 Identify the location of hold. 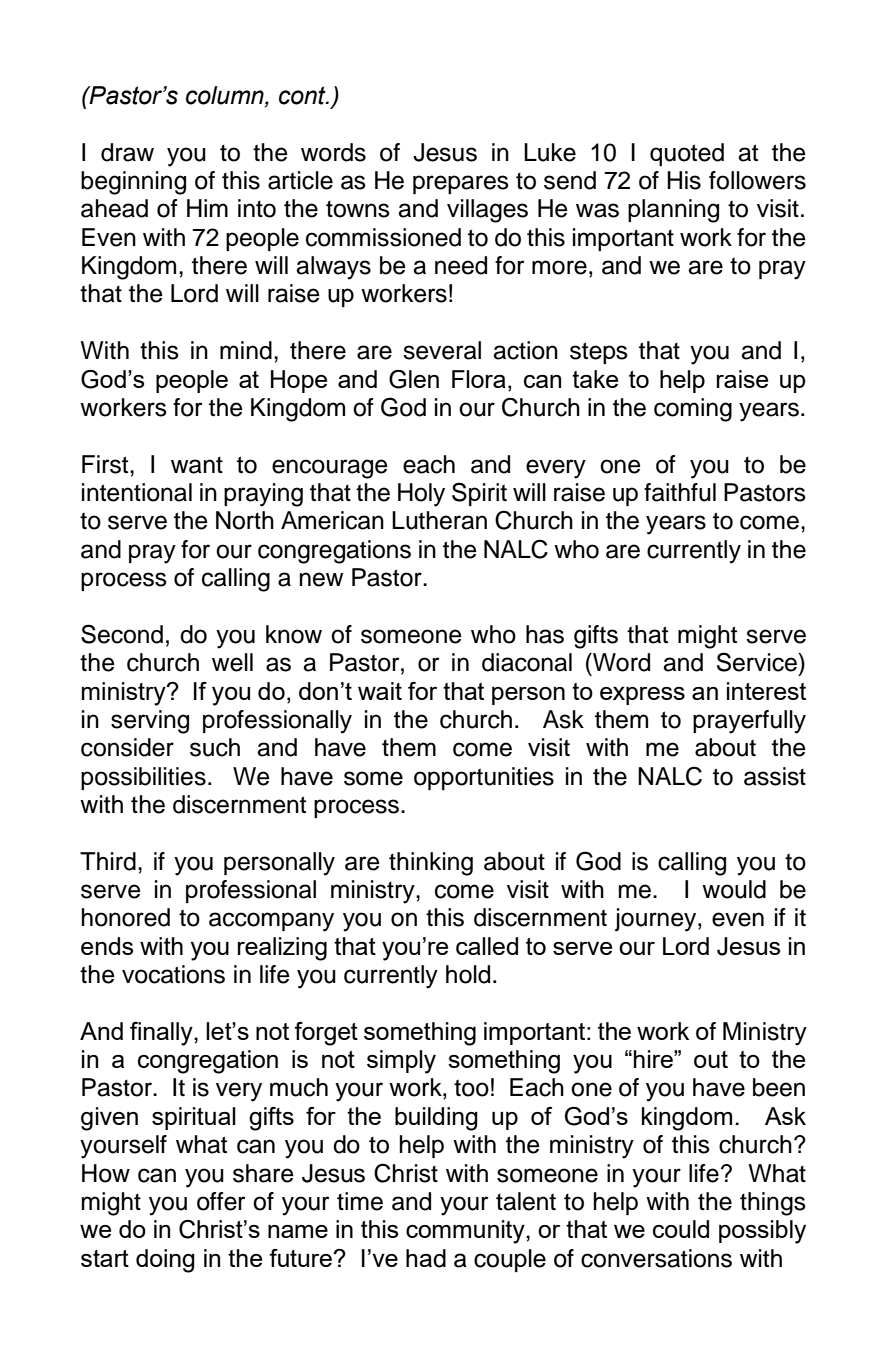
(468, 974).
